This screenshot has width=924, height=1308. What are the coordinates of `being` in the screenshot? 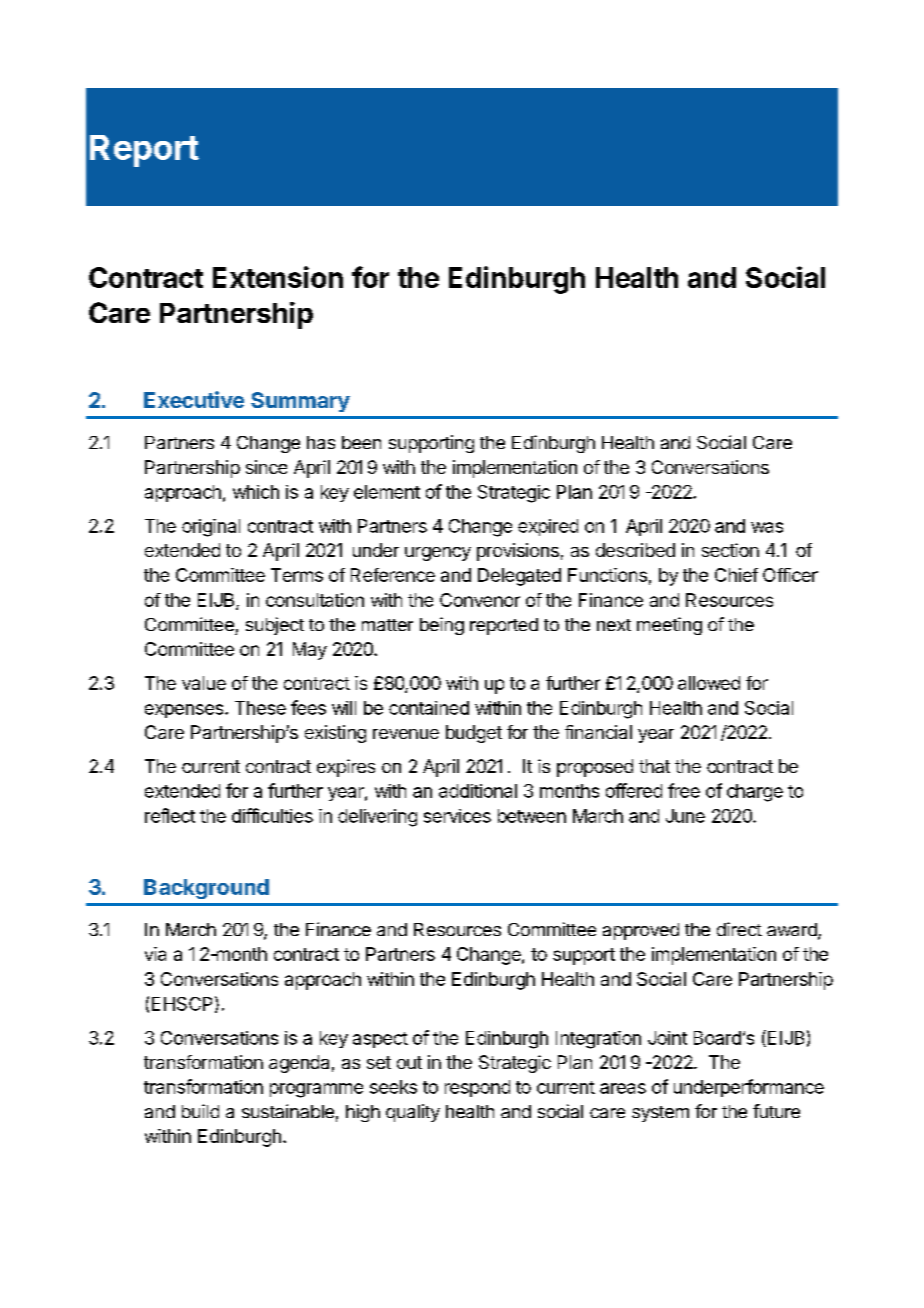 It's located at (442, 626).
